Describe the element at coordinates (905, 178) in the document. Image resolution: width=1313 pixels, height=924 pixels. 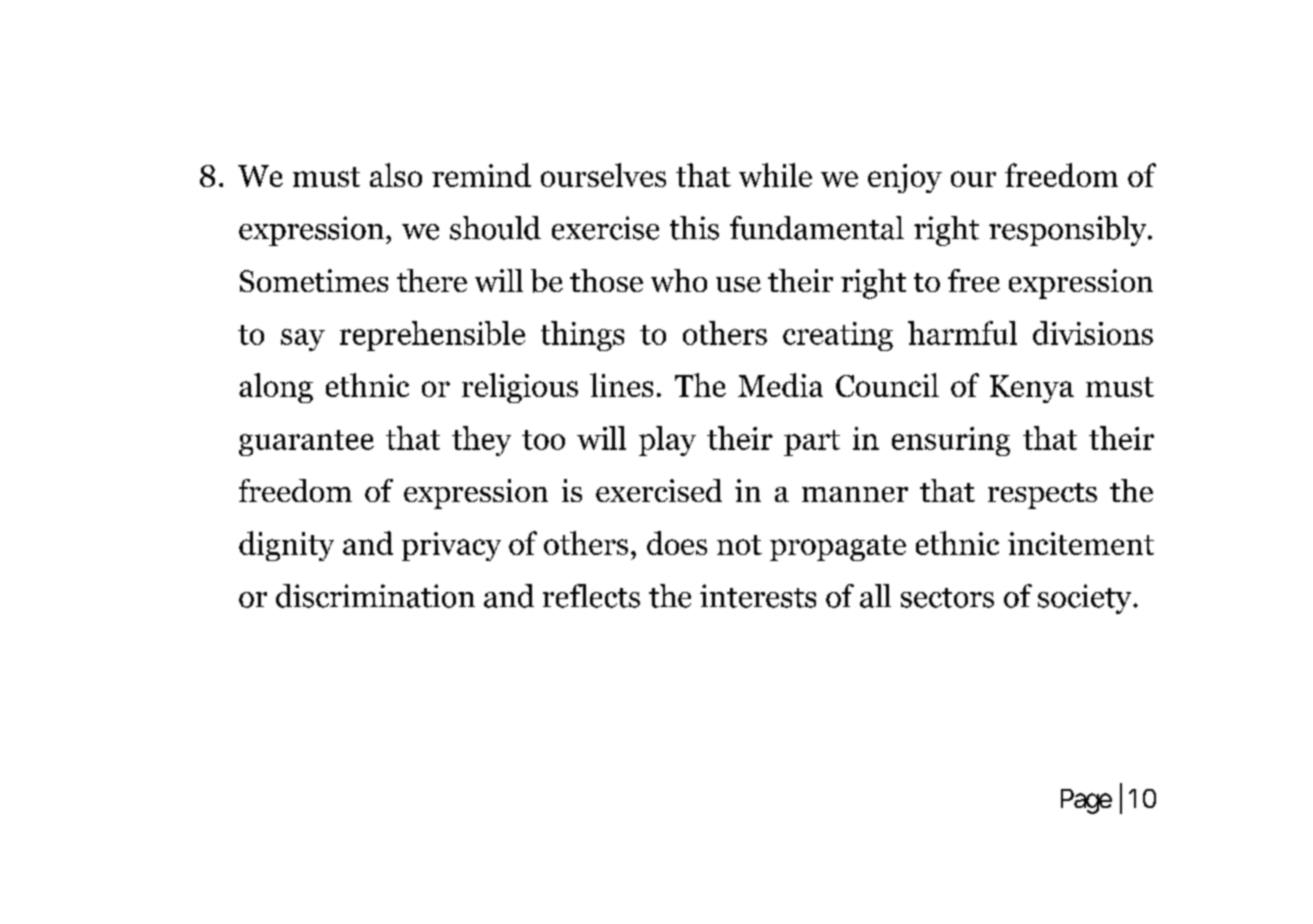
I see `enjoy` at that location.
